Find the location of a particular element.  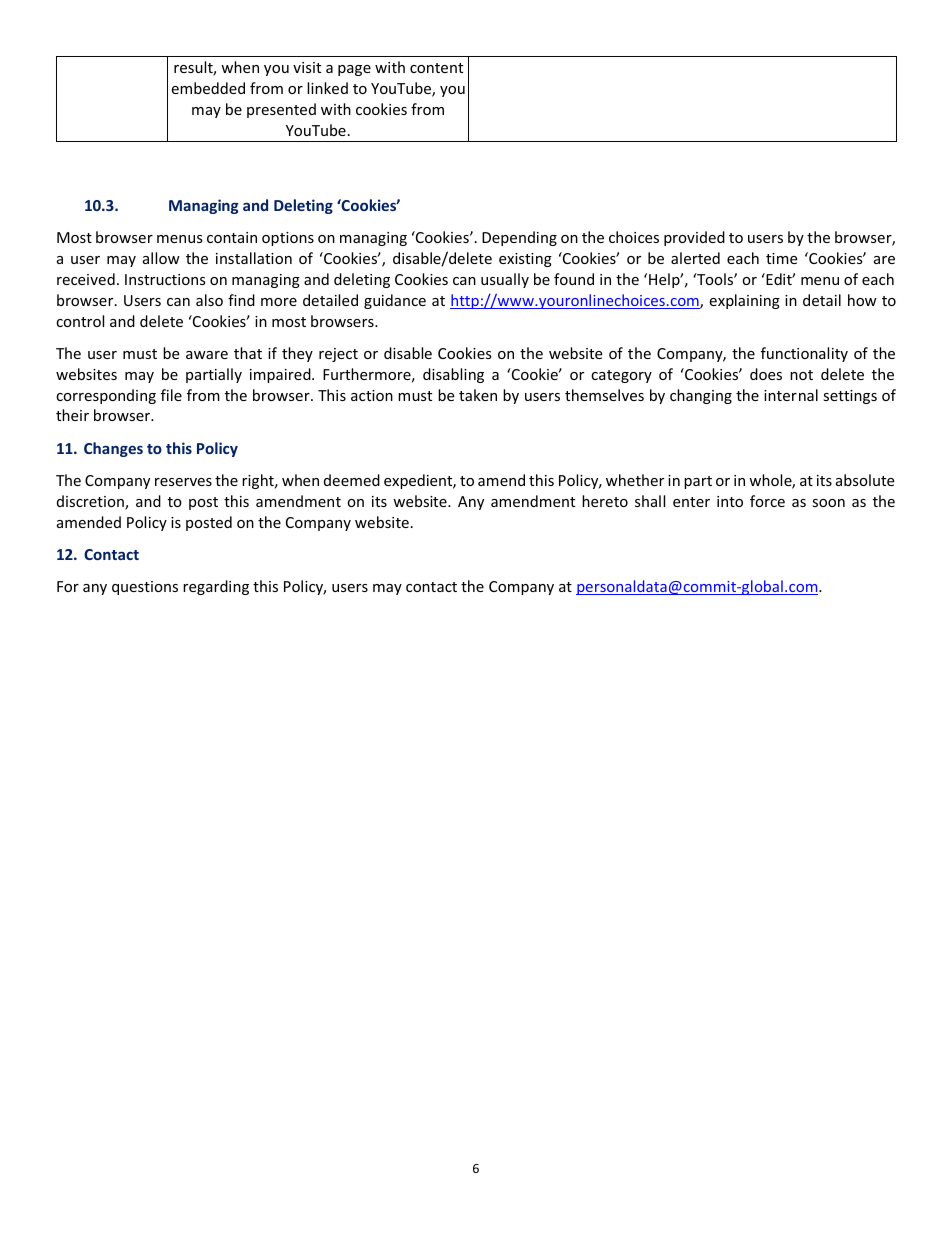

time is located at coordinates (781, 258).
